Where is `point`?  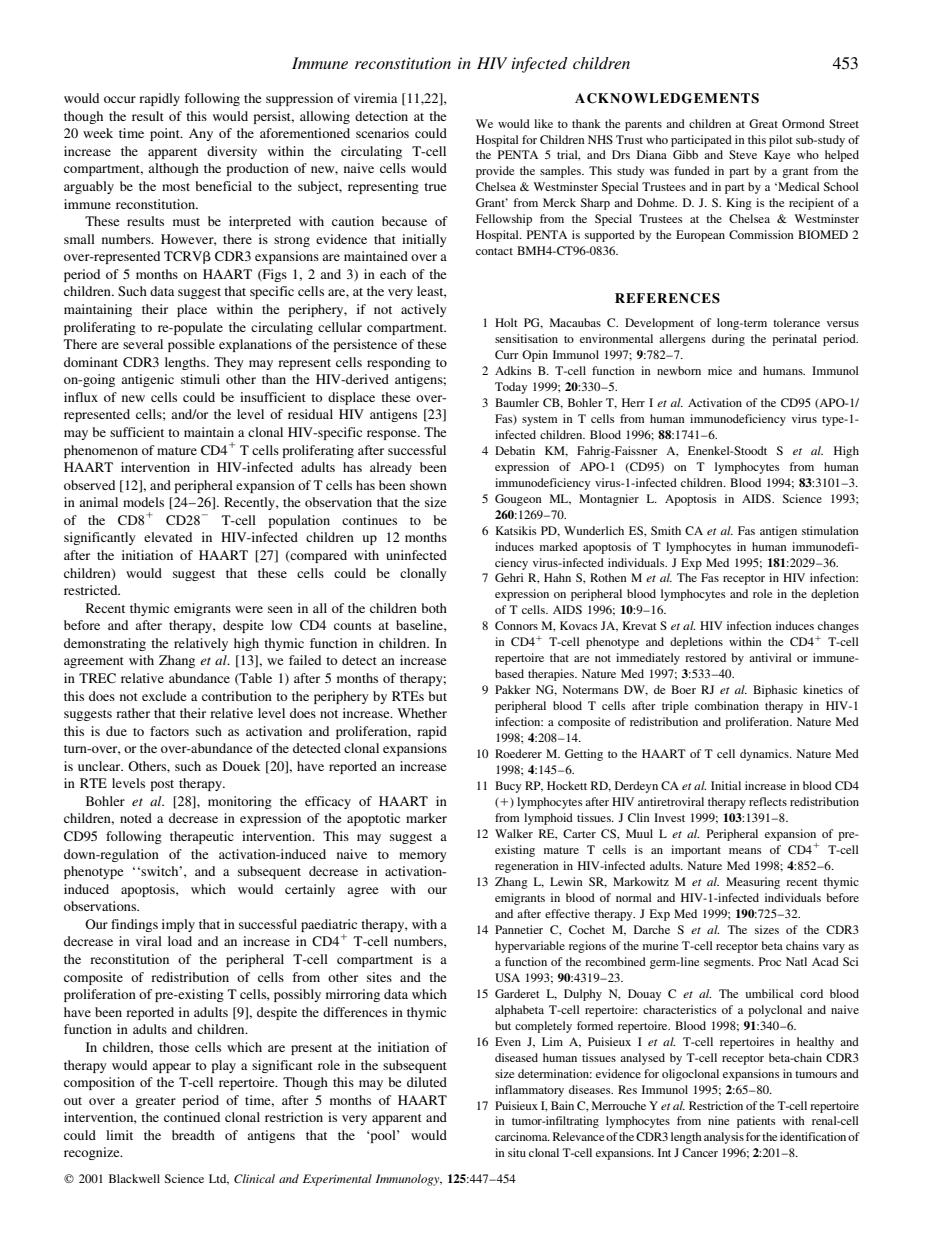
point is located at coordinates (166, 134).
